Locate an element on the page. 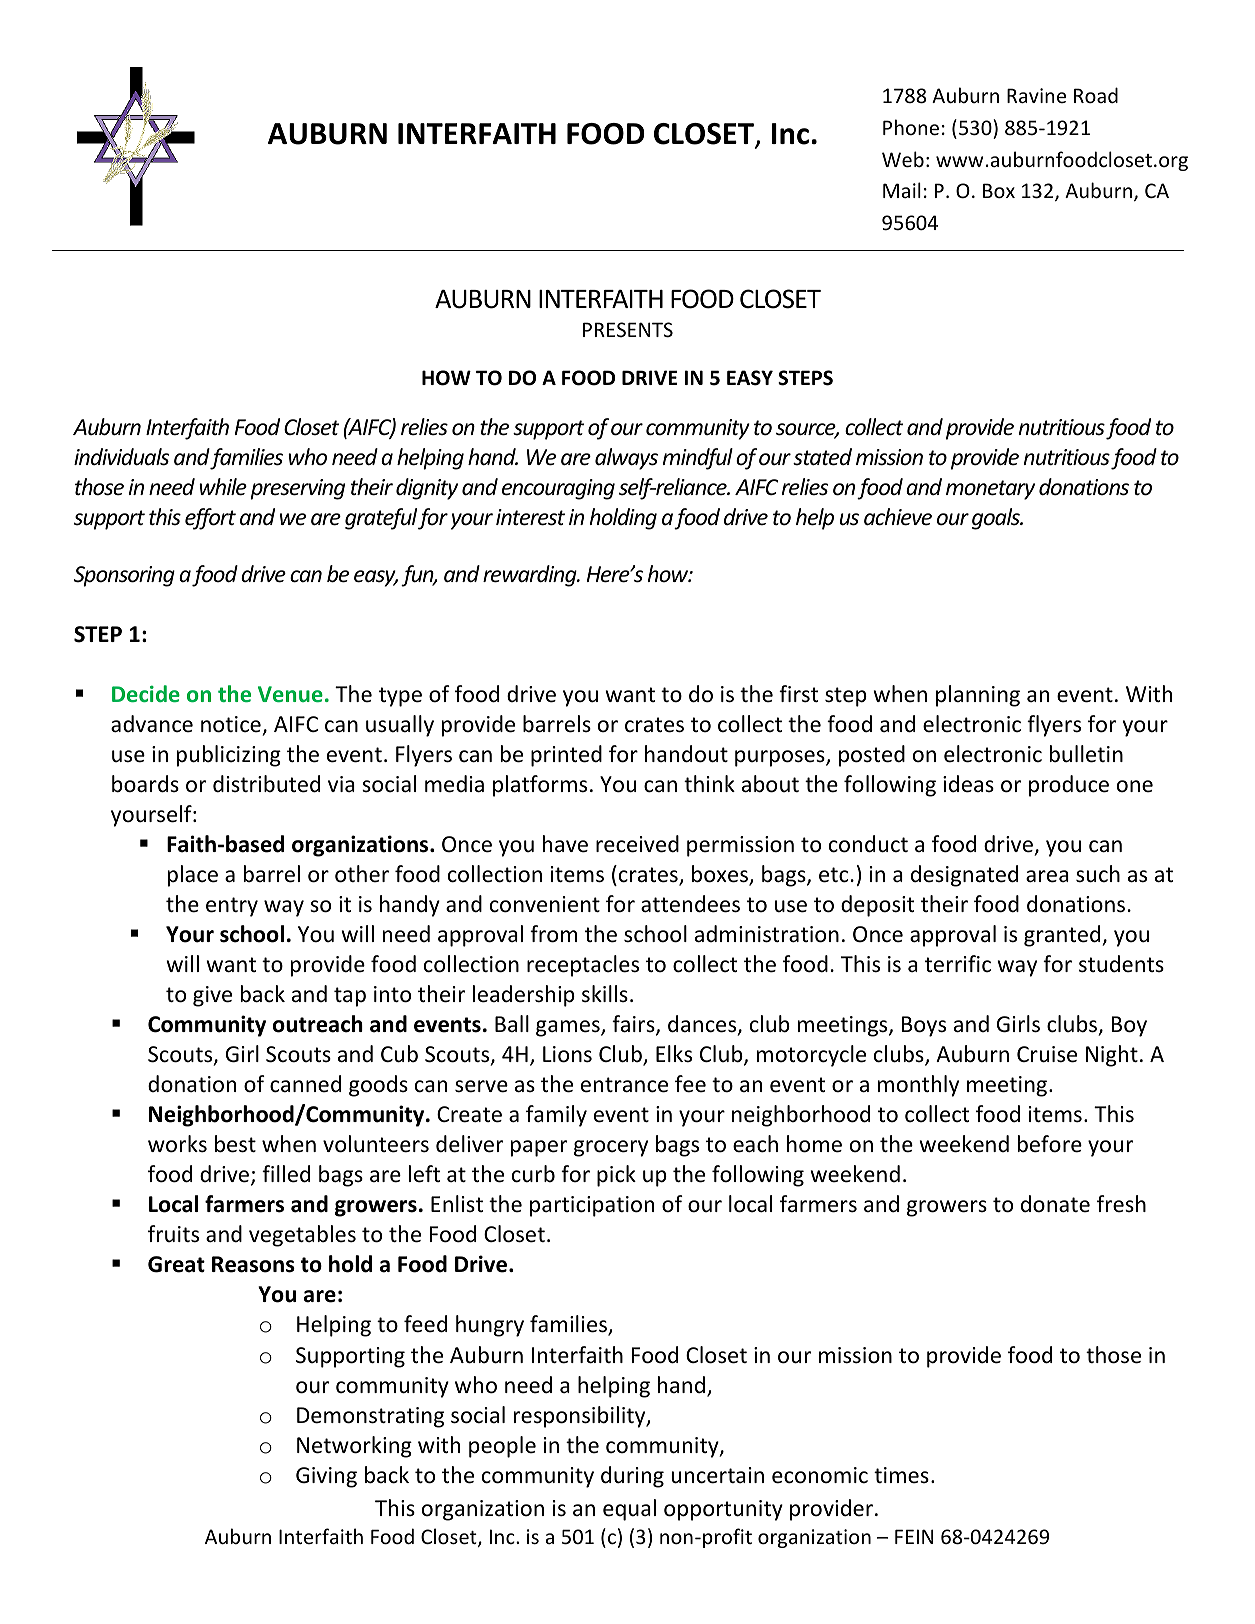 The width and height of the image is (1255, 1624). received is located at coordinates (637, 844).
